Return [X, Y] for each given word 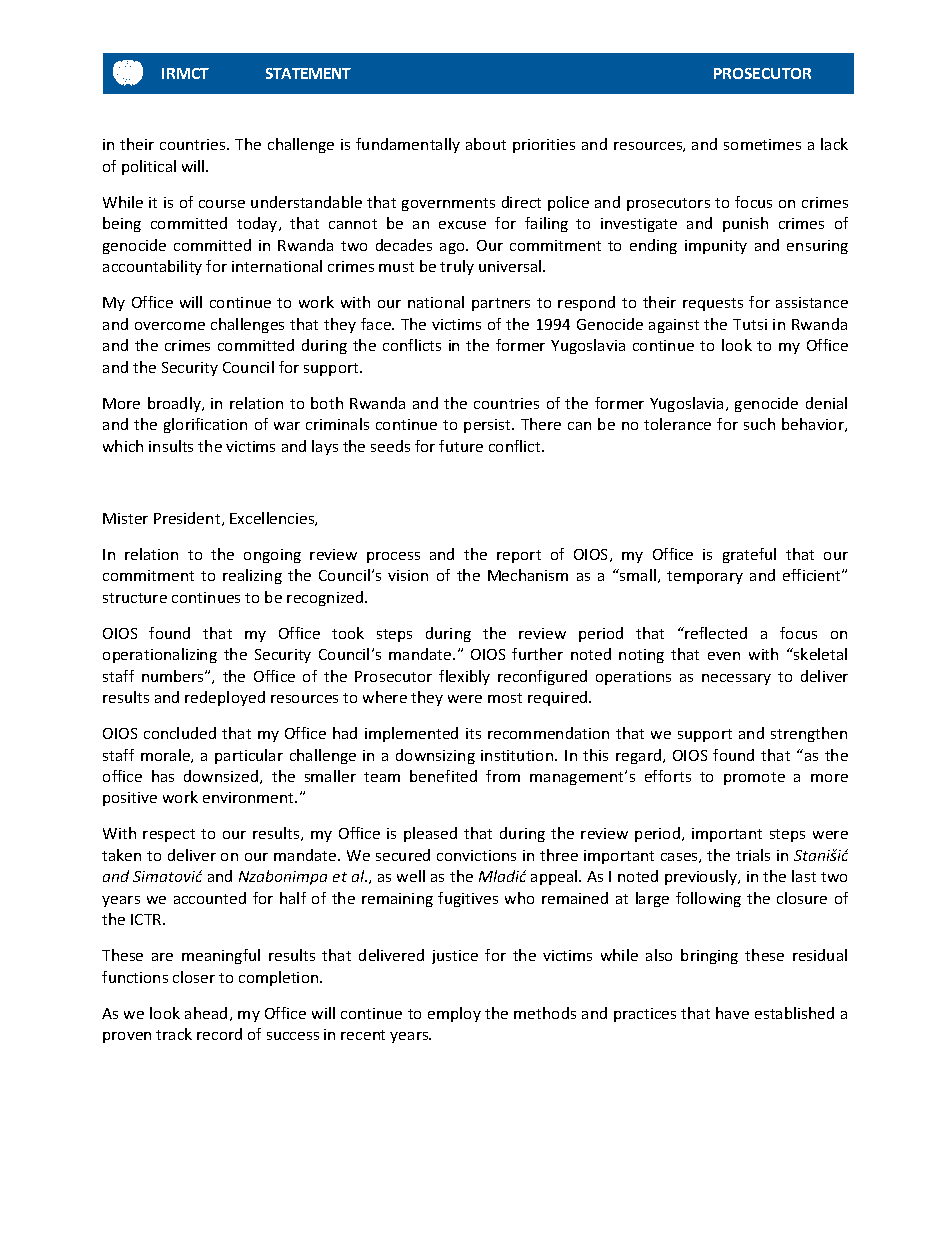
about [486, 144]
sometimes [762, 144]
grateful [749, 555]
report [519, 556]
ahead [206, 1013]
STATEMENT [308, 73]
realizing [252, 576]
